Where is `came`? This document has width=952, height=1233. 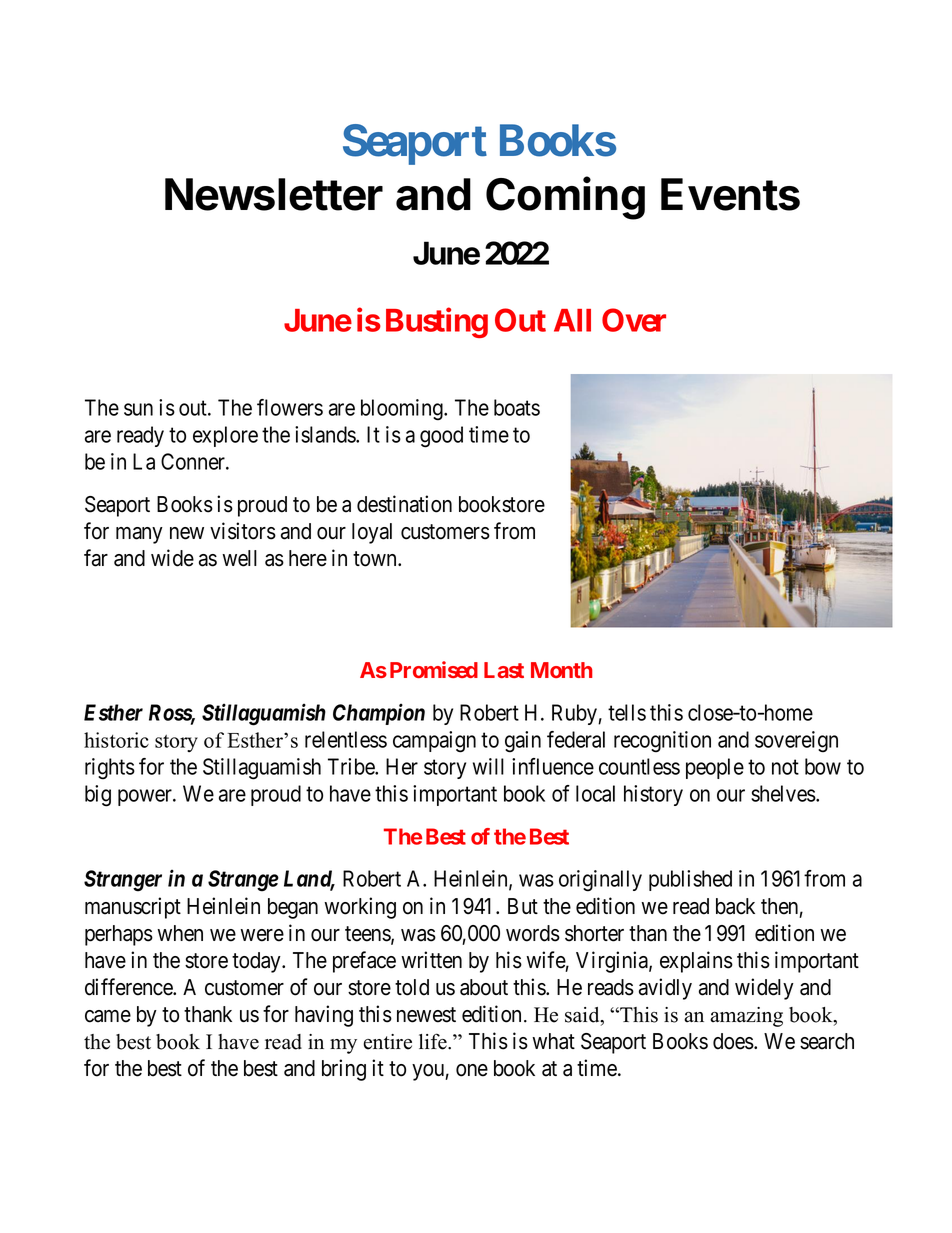
came is located at coordinates (108, 1016).
